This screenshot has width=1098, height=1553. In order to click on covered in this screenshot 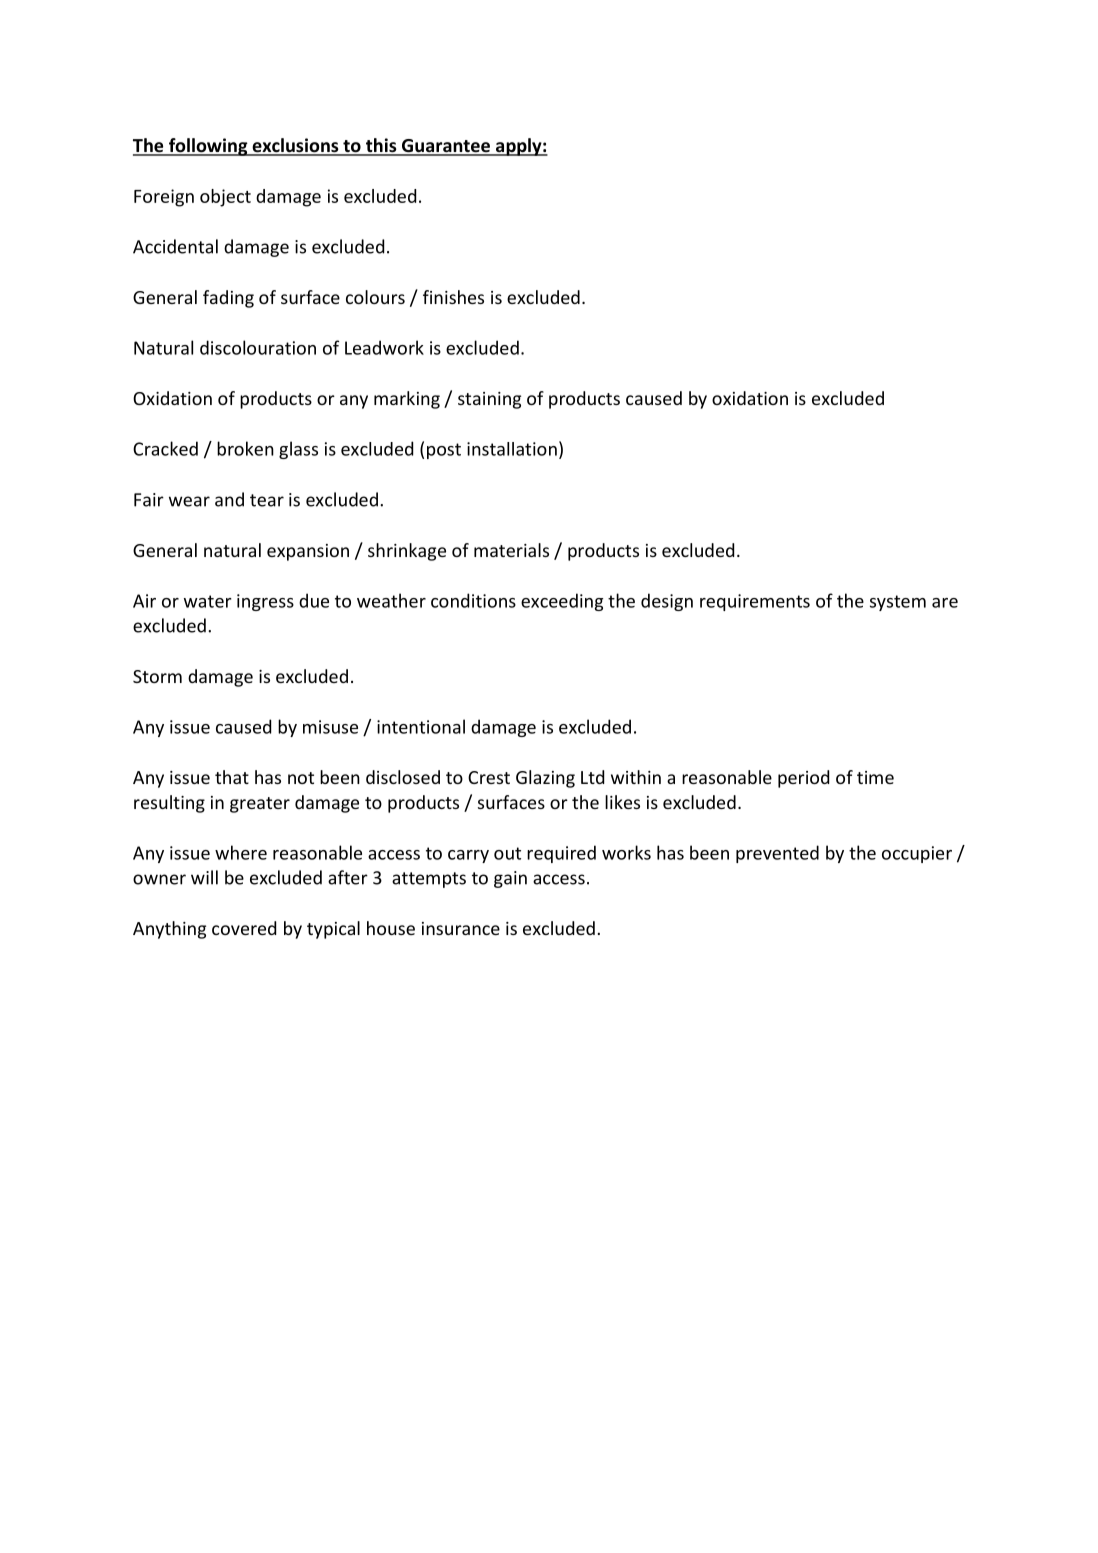, I will do `click(244, 928)`.
